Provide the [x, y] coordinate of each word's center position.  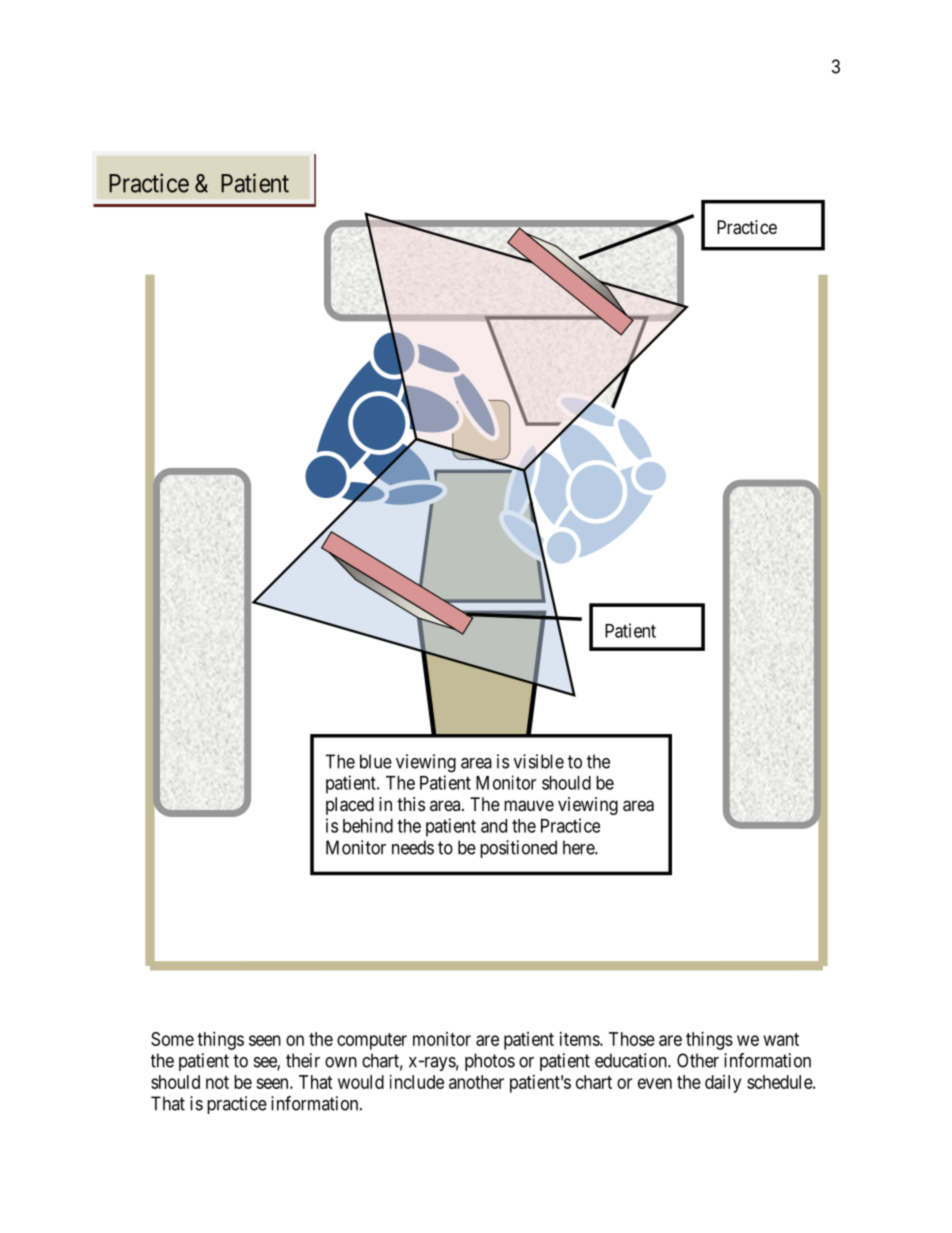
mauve [529, 806]
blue [376, 761]
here [579, 847]
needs [413, 847]
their [303, 1060]
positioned [518, 849]
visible [539, 761]
